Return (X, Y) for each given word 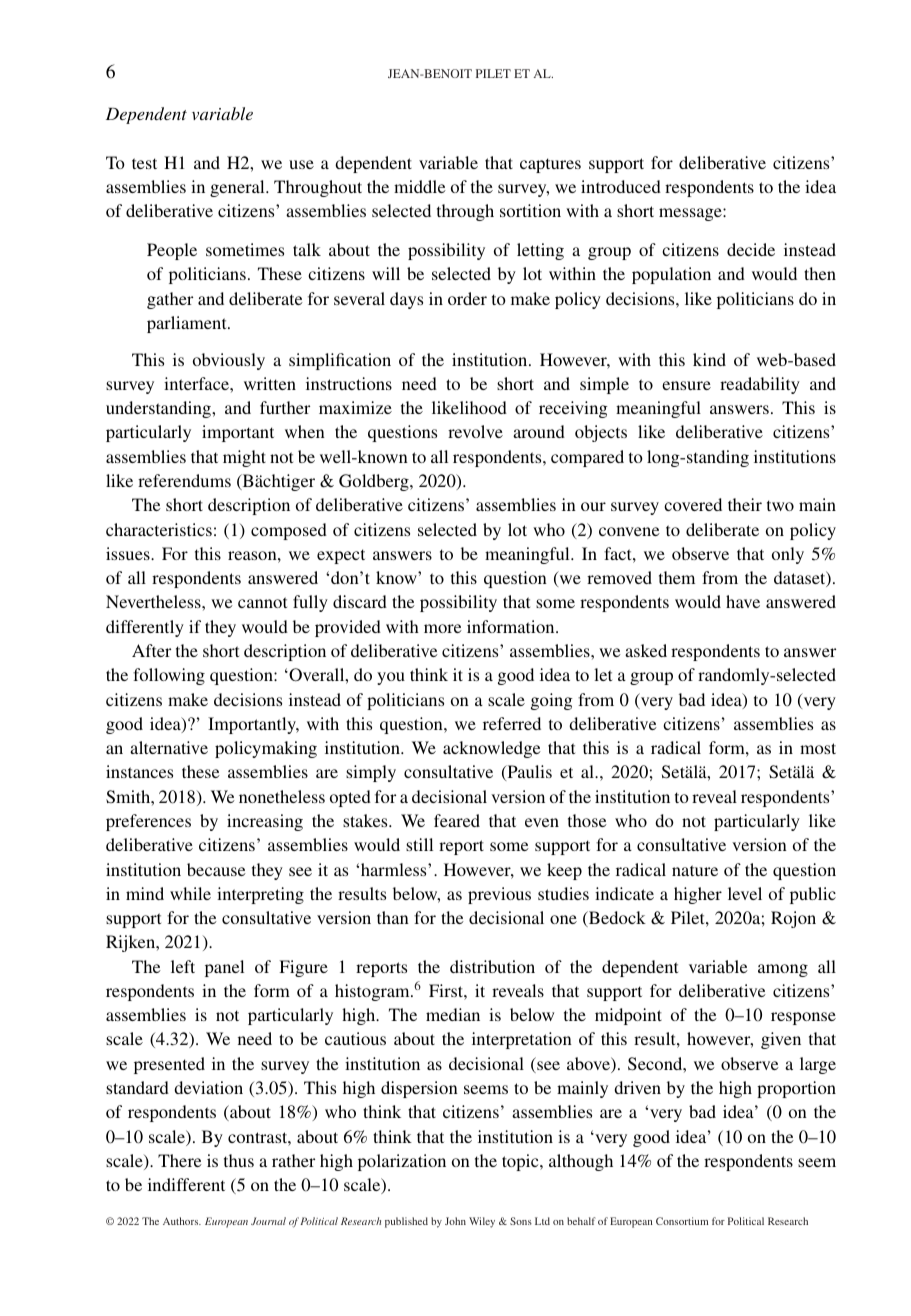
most (818, 748)
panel (224, 968)
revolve (475, 431)
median (453, 1014)
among (783, 970)
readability (760, 385)
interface (197, 383)
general (238, 188)
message (691, 214)
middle (420, 186)
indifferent (186, 1184)
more (443, 628)
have (743, 601)
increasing (265, 822)
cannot (262, 602)
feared (457, 820)
